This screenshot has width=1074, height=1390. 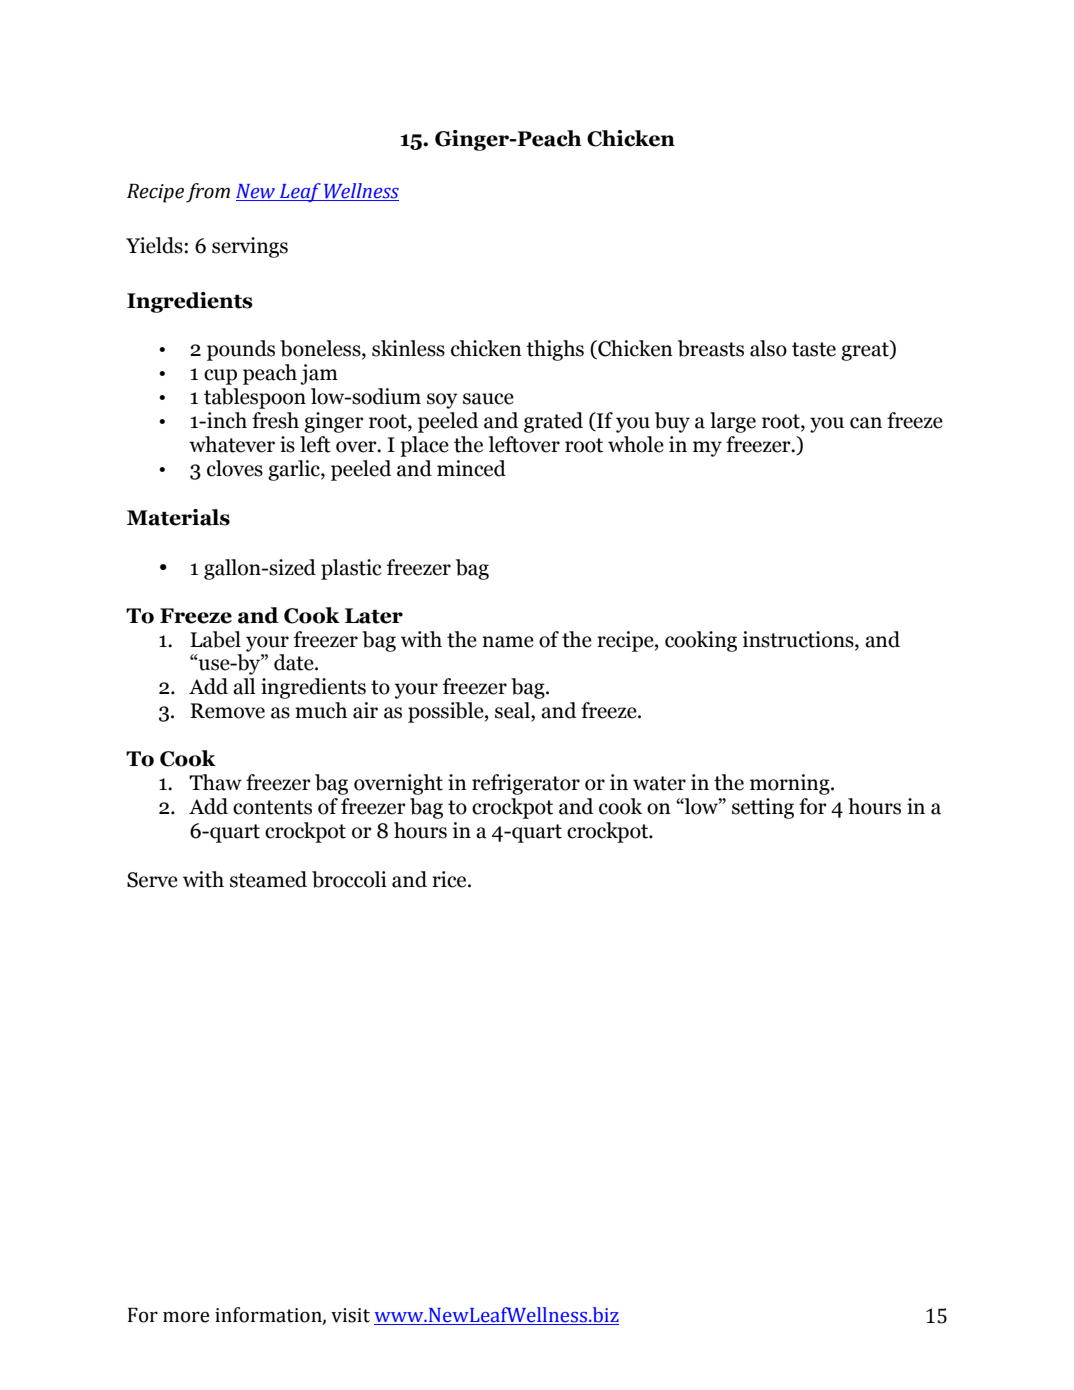 I want to click on rice, so click(x=450, y=879).
